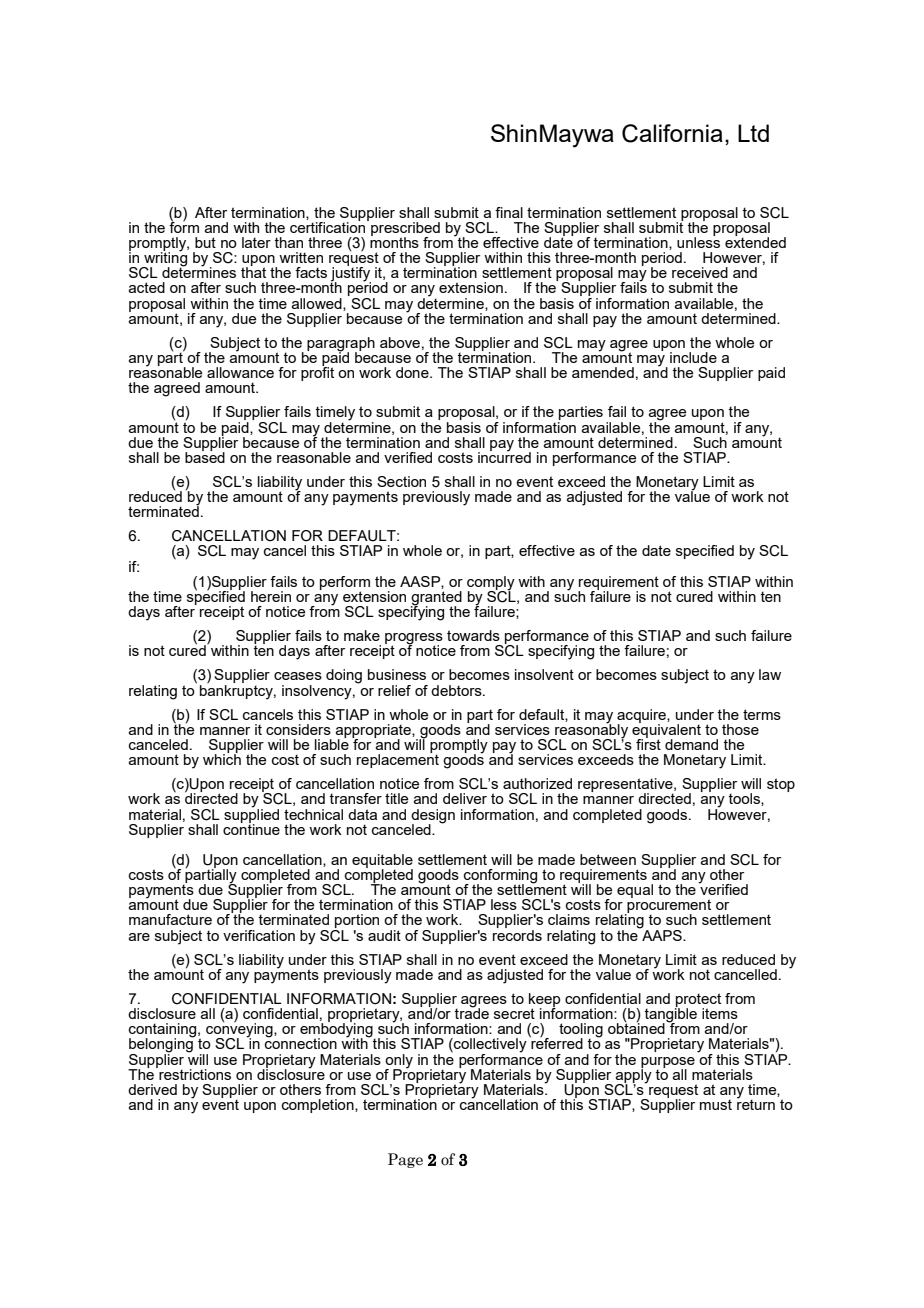 The width and height of the screenshot is (924, 1308). I want to click on California, so click(672, 133).
